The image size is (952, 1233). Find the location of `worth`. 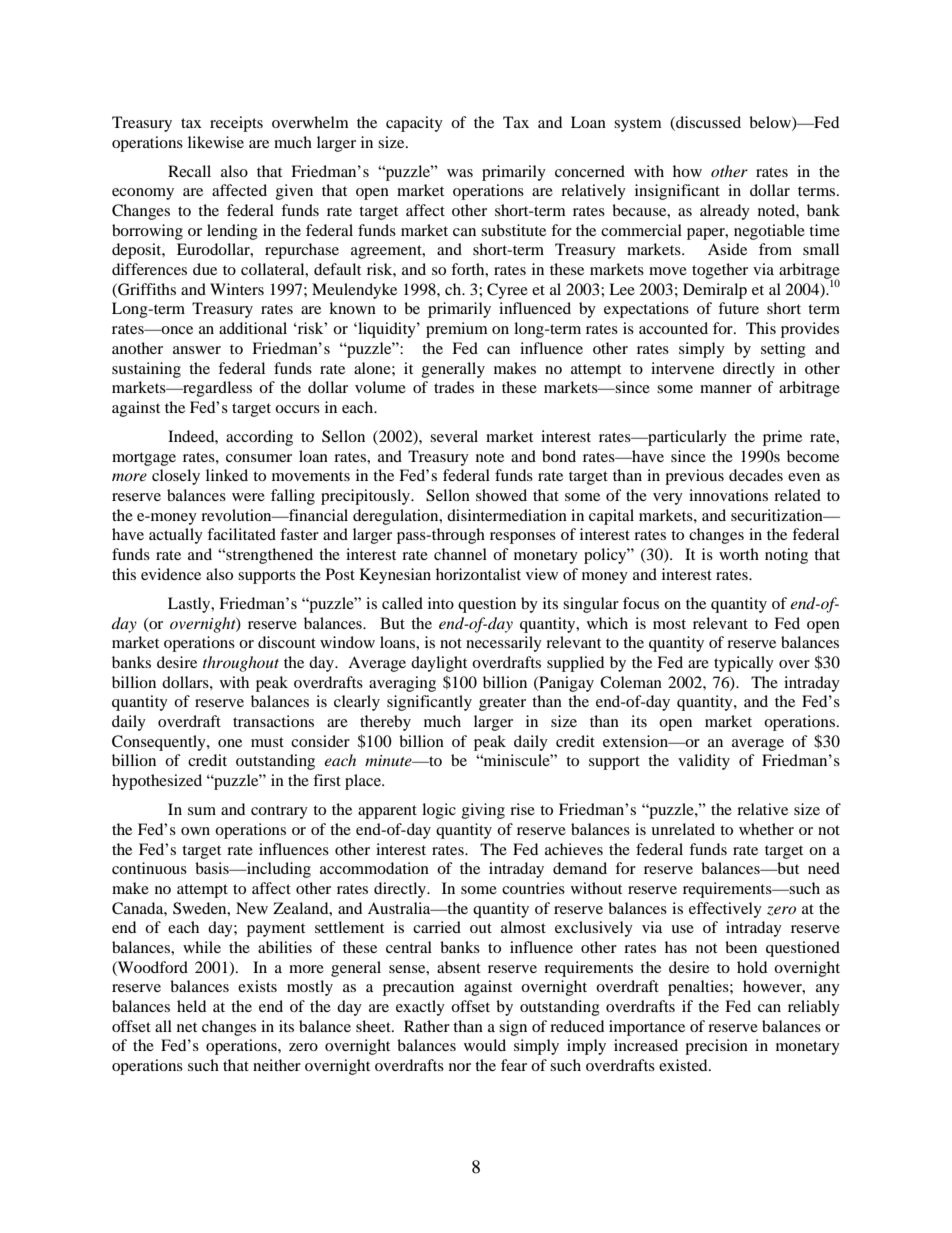

worth is located at coordinates (739, 554).
